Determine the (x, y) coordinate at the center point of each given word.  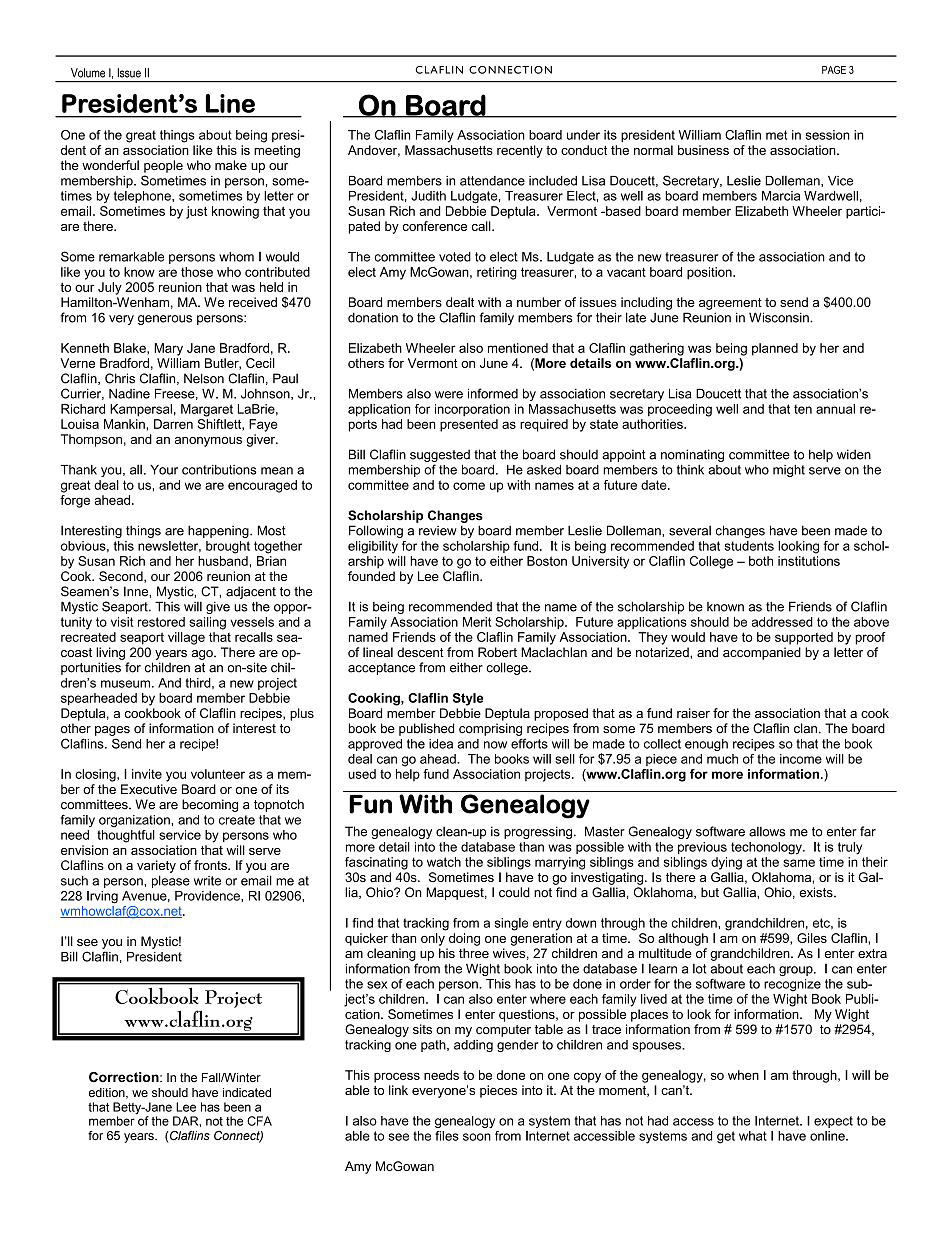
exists (817, 892)
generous (165, 320)
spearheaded (99, 699)
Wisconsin (780, 317)
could (514, 892)
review (438, 531)
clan (805, 728)
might (789, 471)
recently (520, 151)
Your (164, 470)
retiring (497, 273)
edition (108, 1093)
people (163, 166)
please (171, 881)
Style (468, 699)
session (828, 135)
